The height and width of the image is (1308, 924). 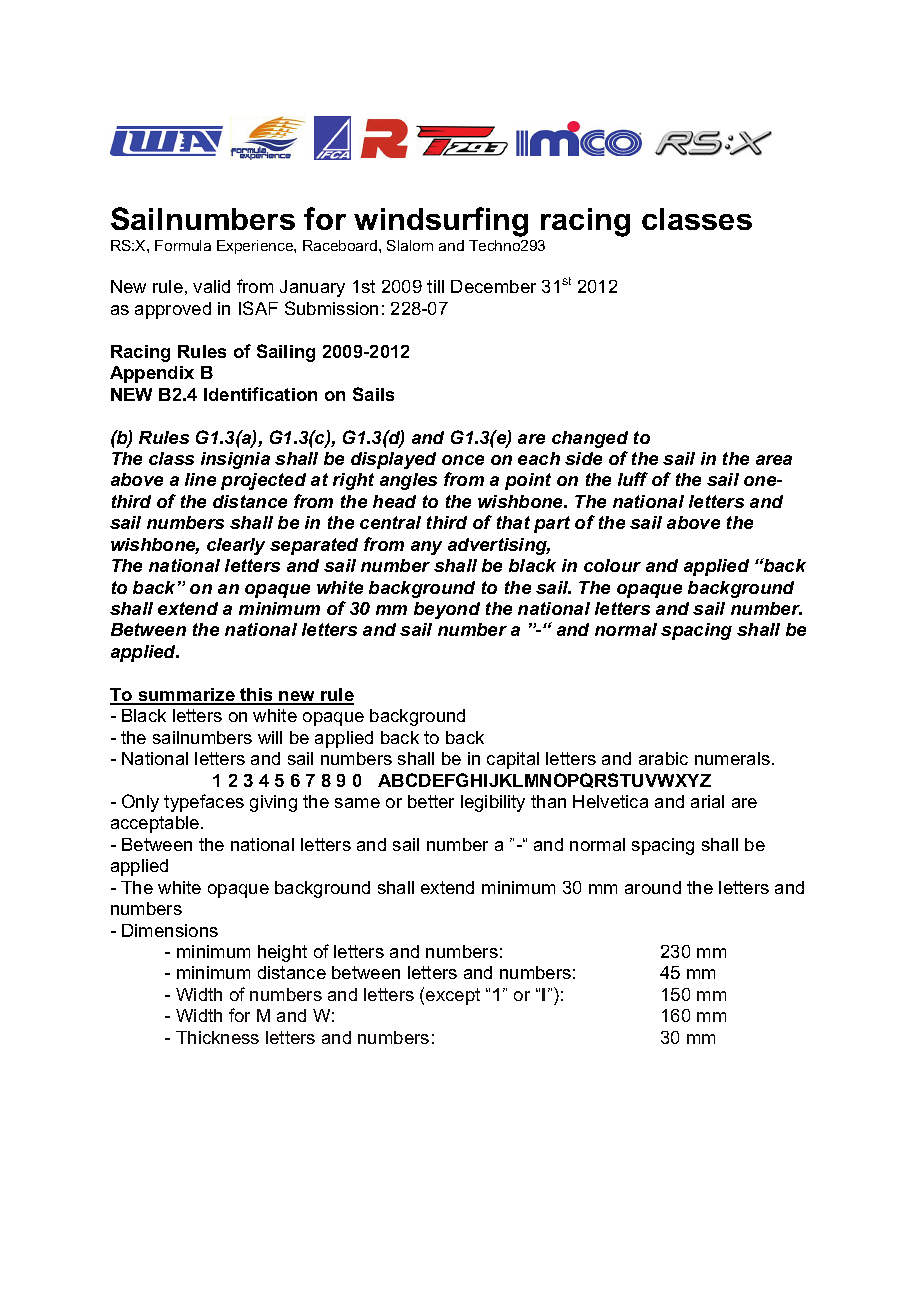 I want to click on December, so click(x=493, y=286).
